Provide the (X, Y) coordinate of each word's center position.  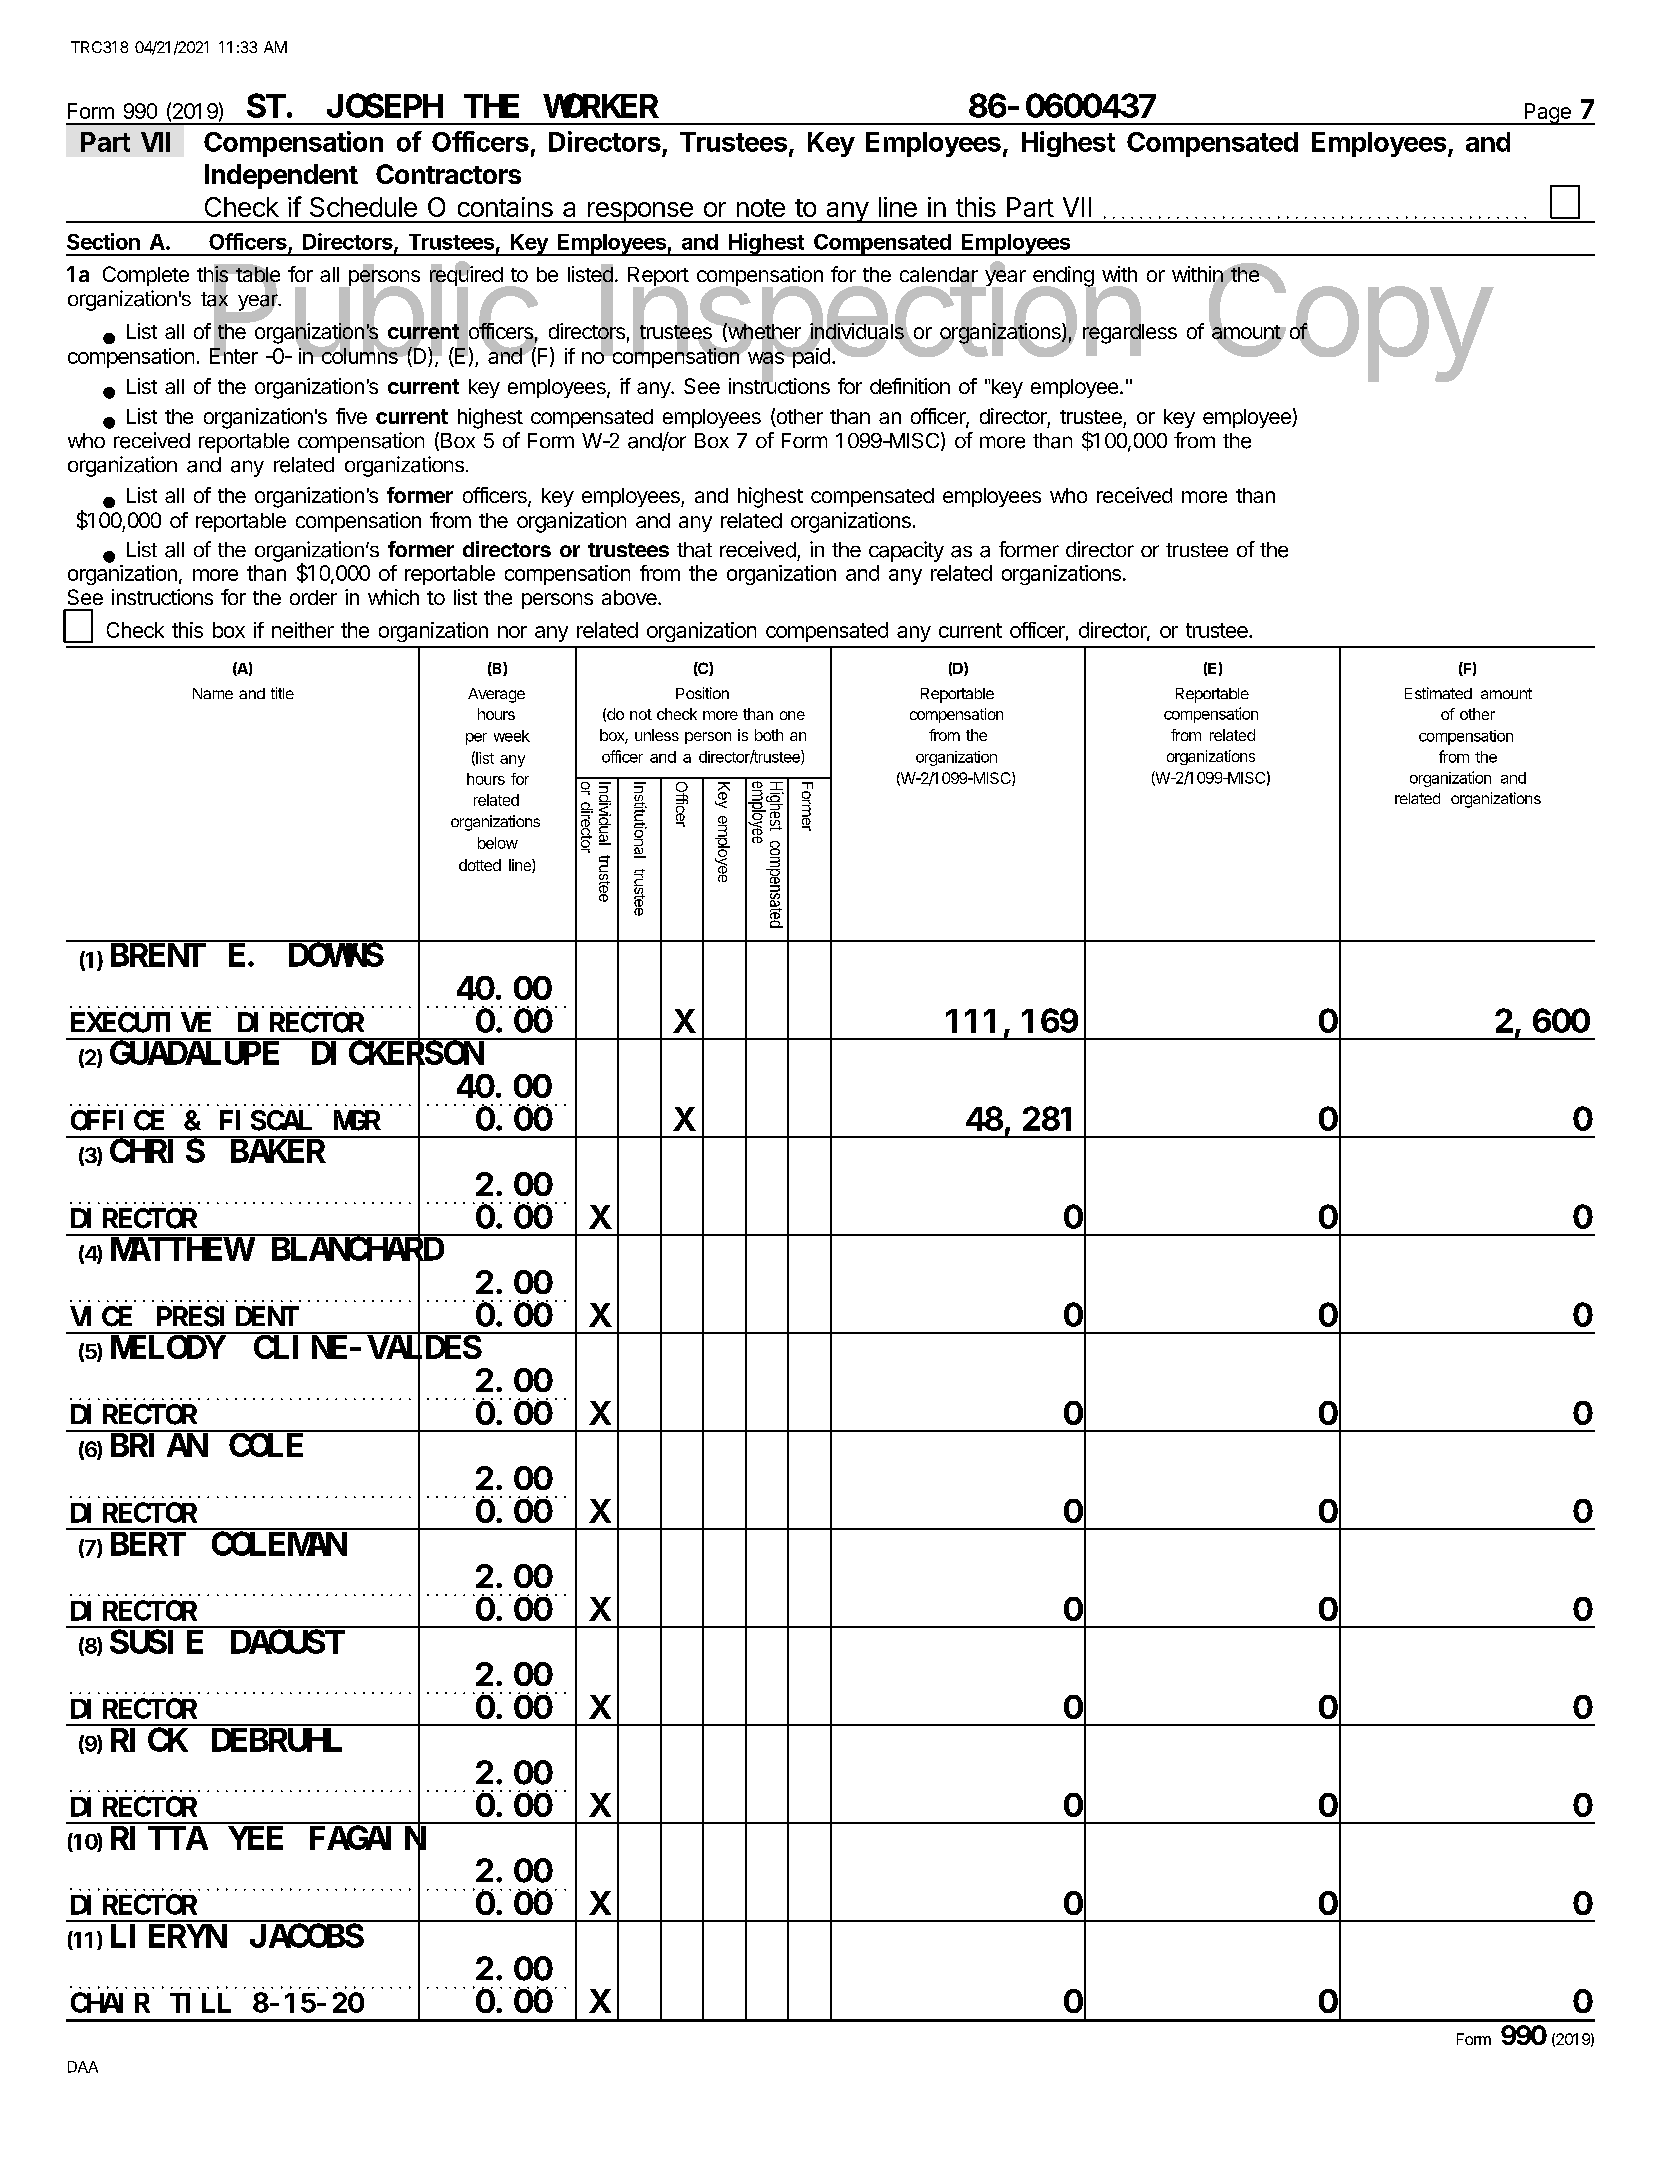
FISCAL (266, 1121)
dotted (480, 865)
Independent (281, 176)
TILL (200, 2004)
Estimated (1438, 693)
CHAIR (110, 2003)
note (761, 208)
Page (1547, 114)
